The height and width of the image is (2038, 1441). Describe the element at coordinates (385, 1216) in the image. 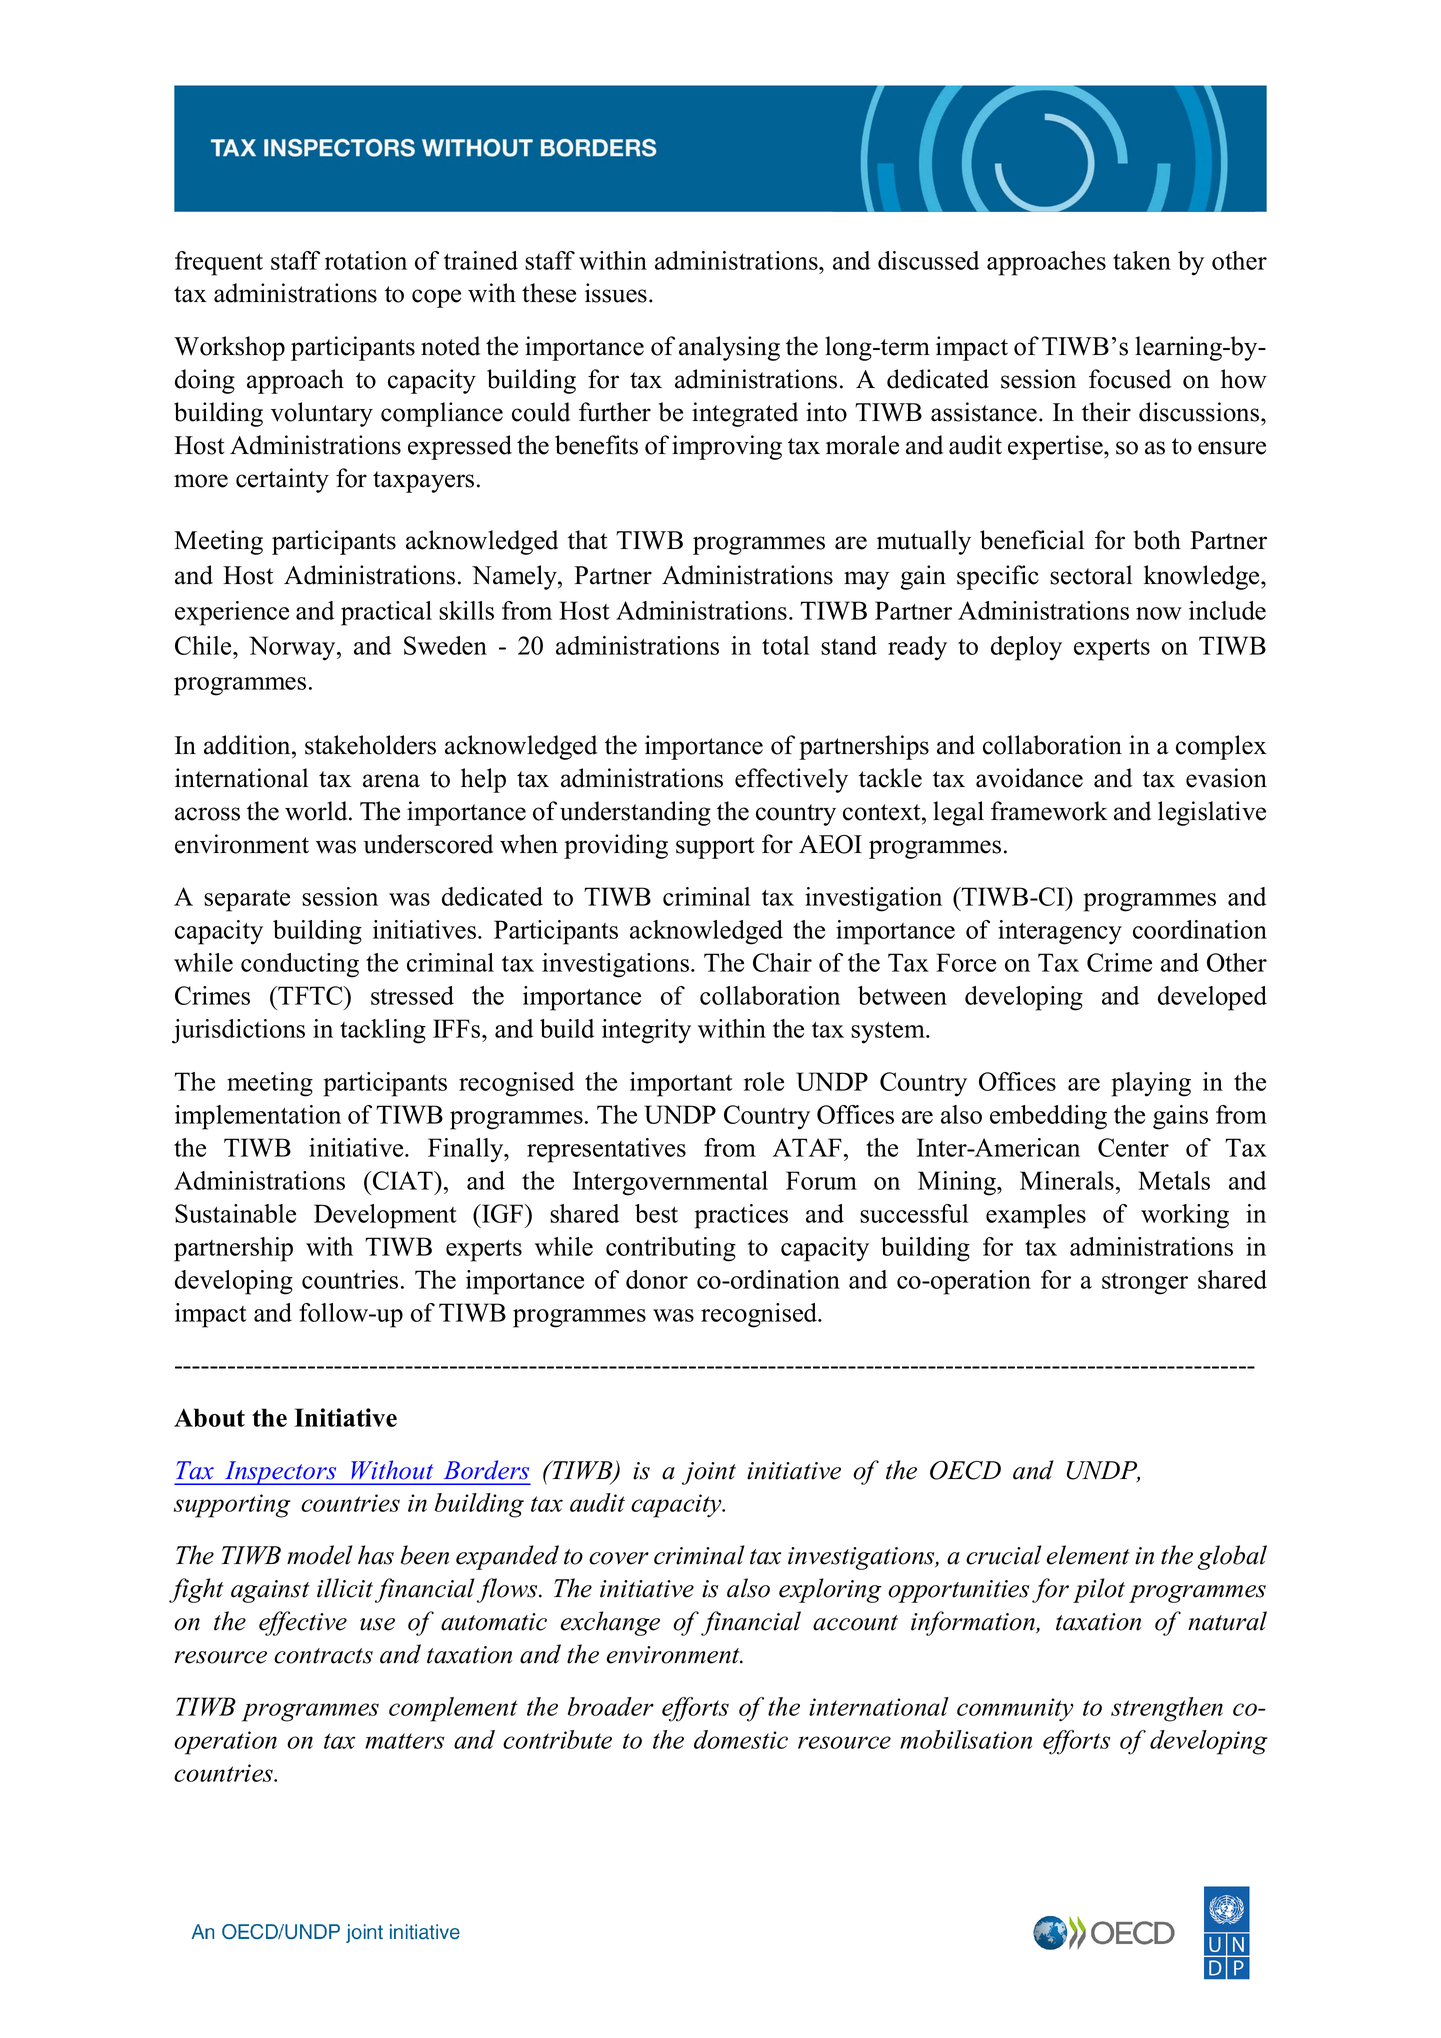

I see `Development` at that location.
